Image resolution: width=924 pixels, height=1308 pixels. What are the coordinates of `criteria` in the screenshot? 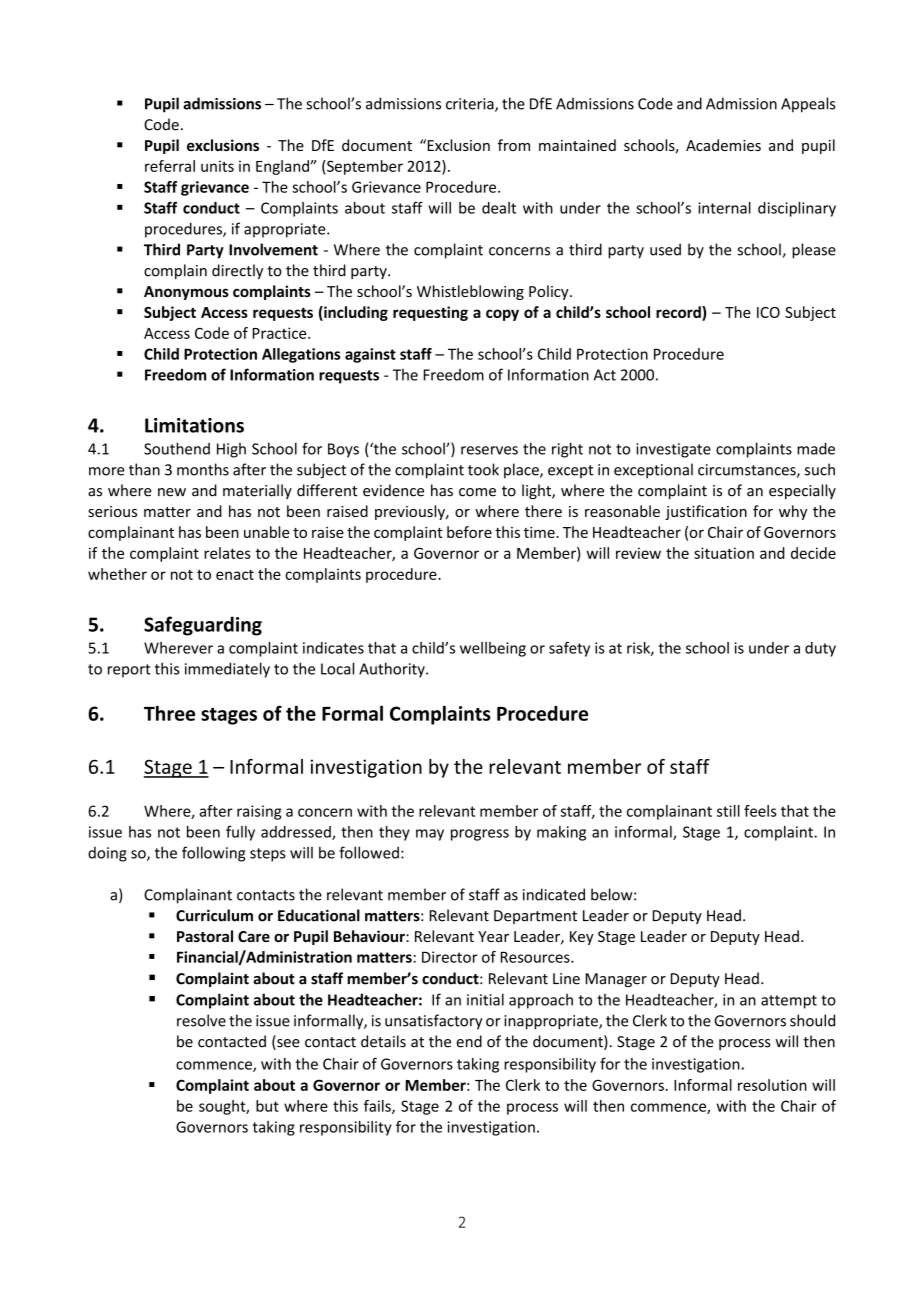 It's located at (471, 105).
